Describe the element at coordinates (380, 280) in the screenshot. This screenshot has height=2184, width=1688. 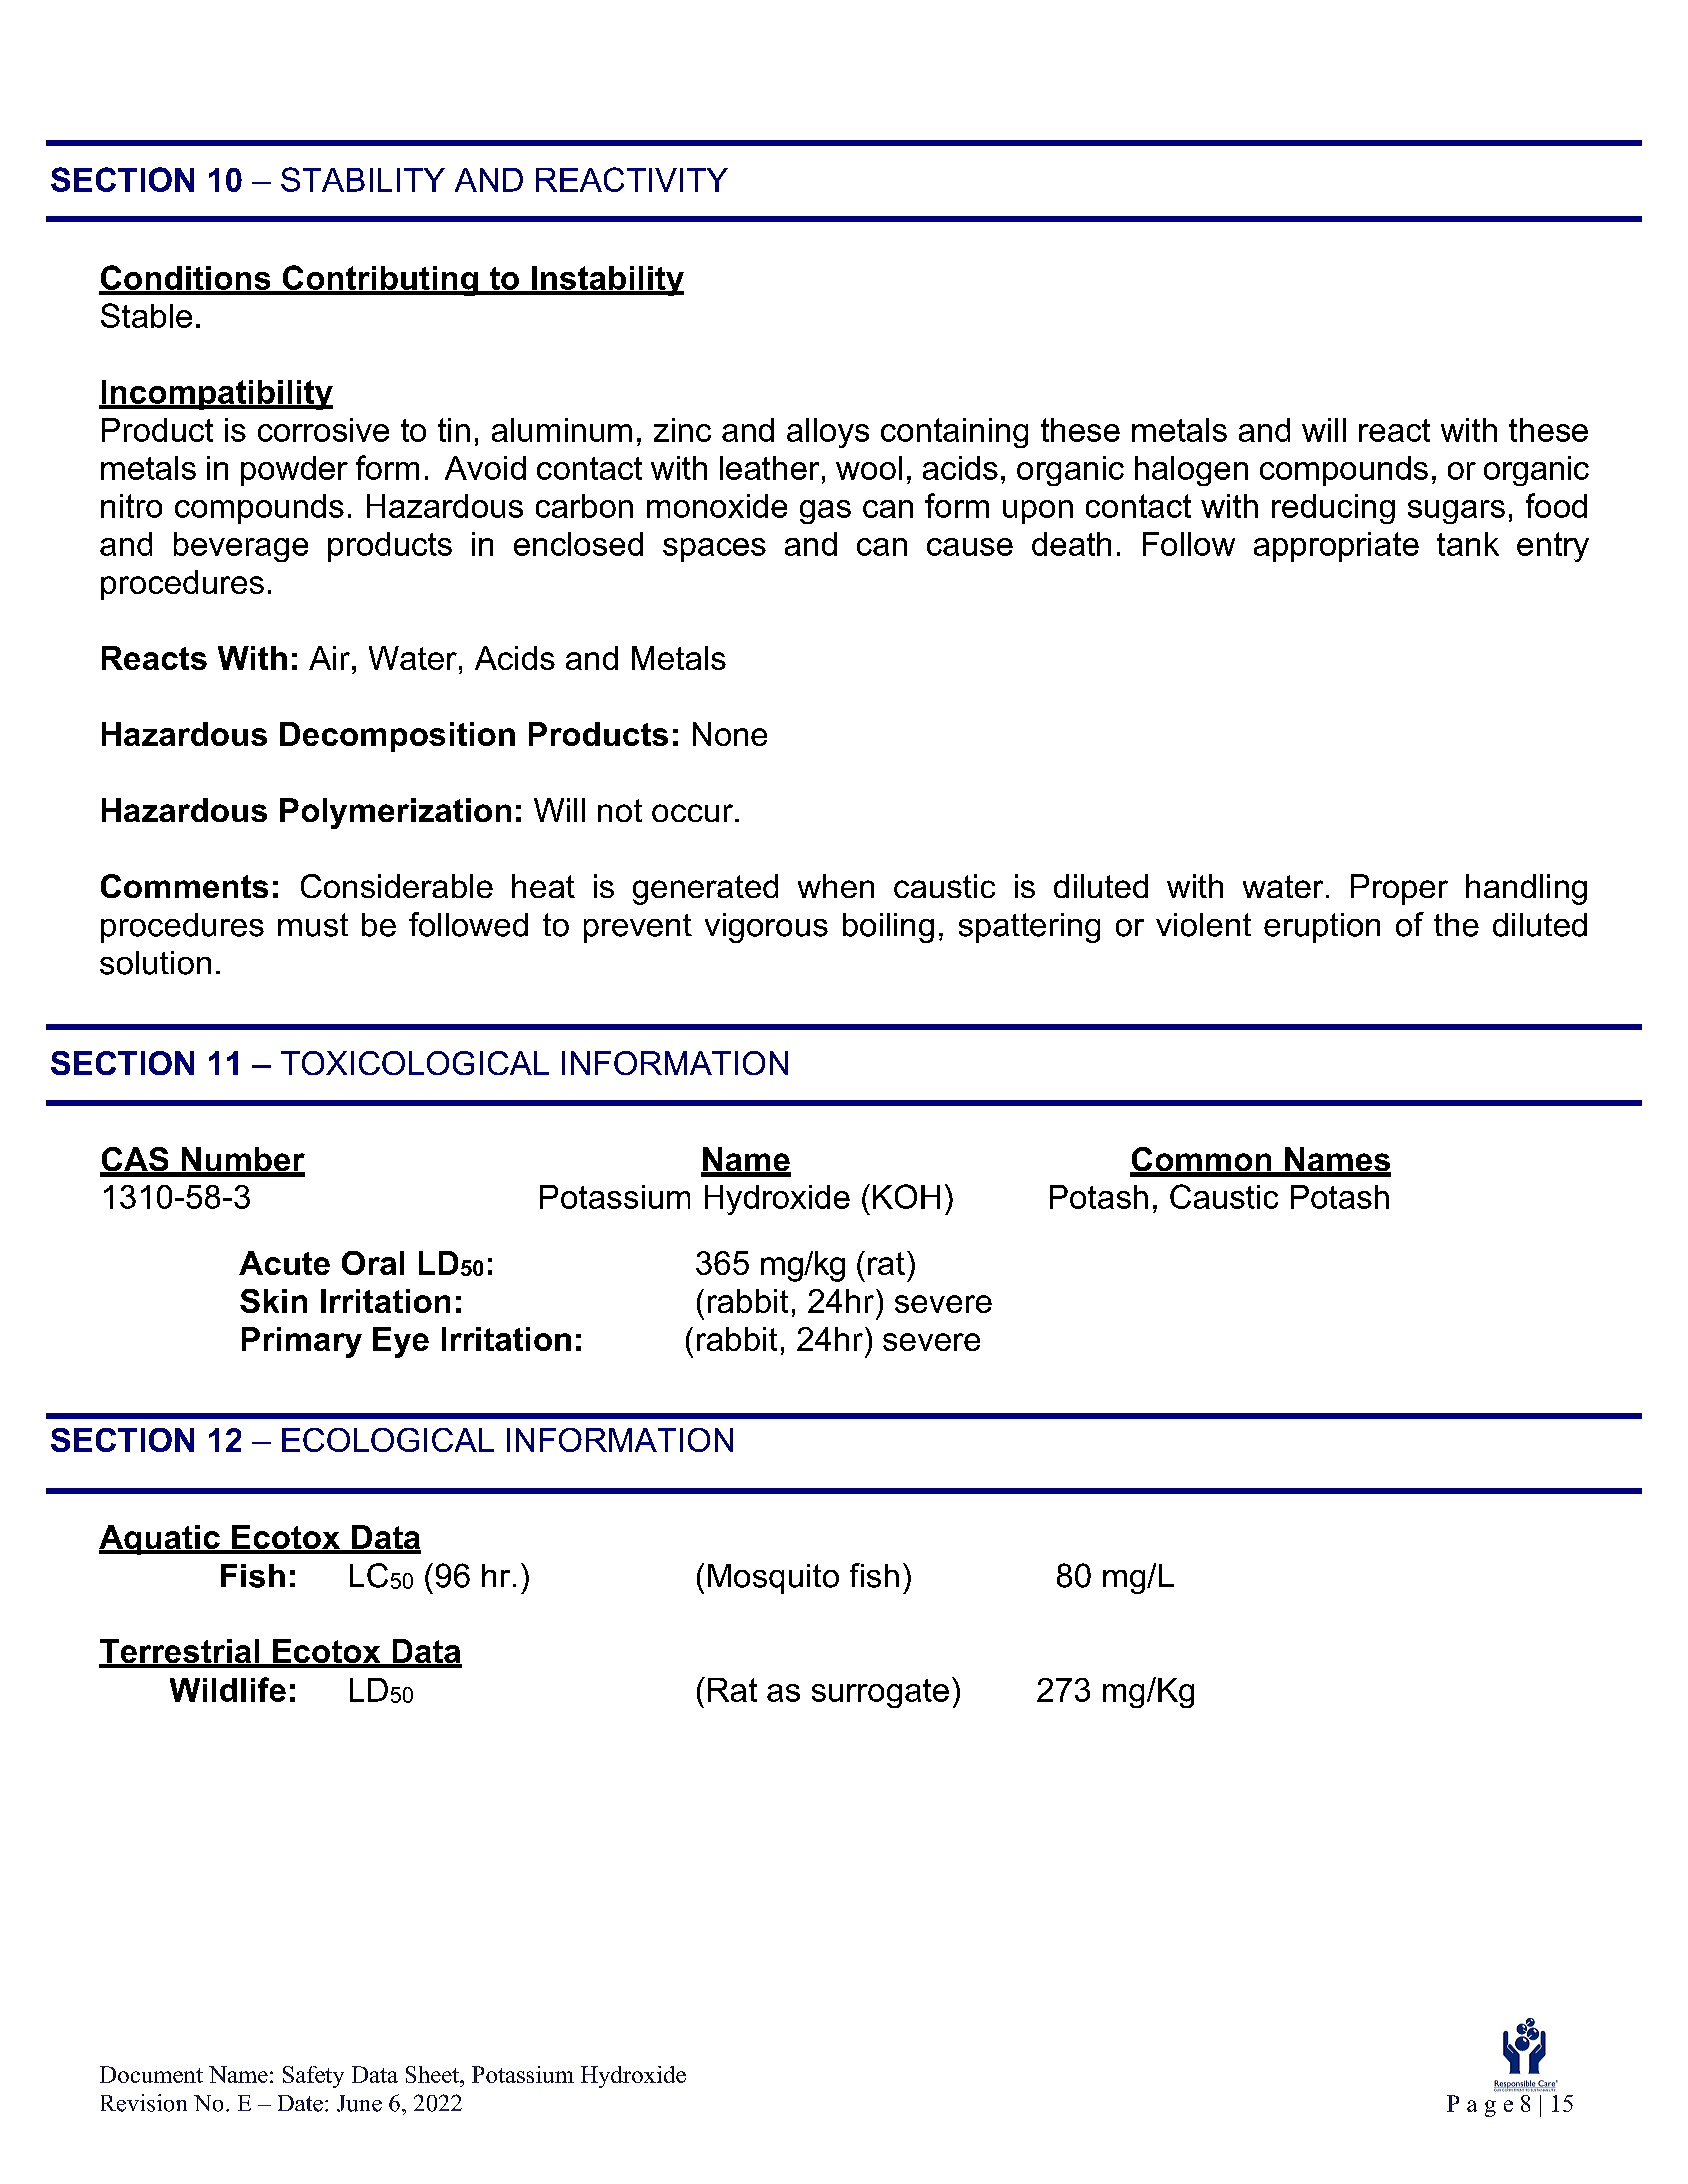
I see `Contributing` at that location.
